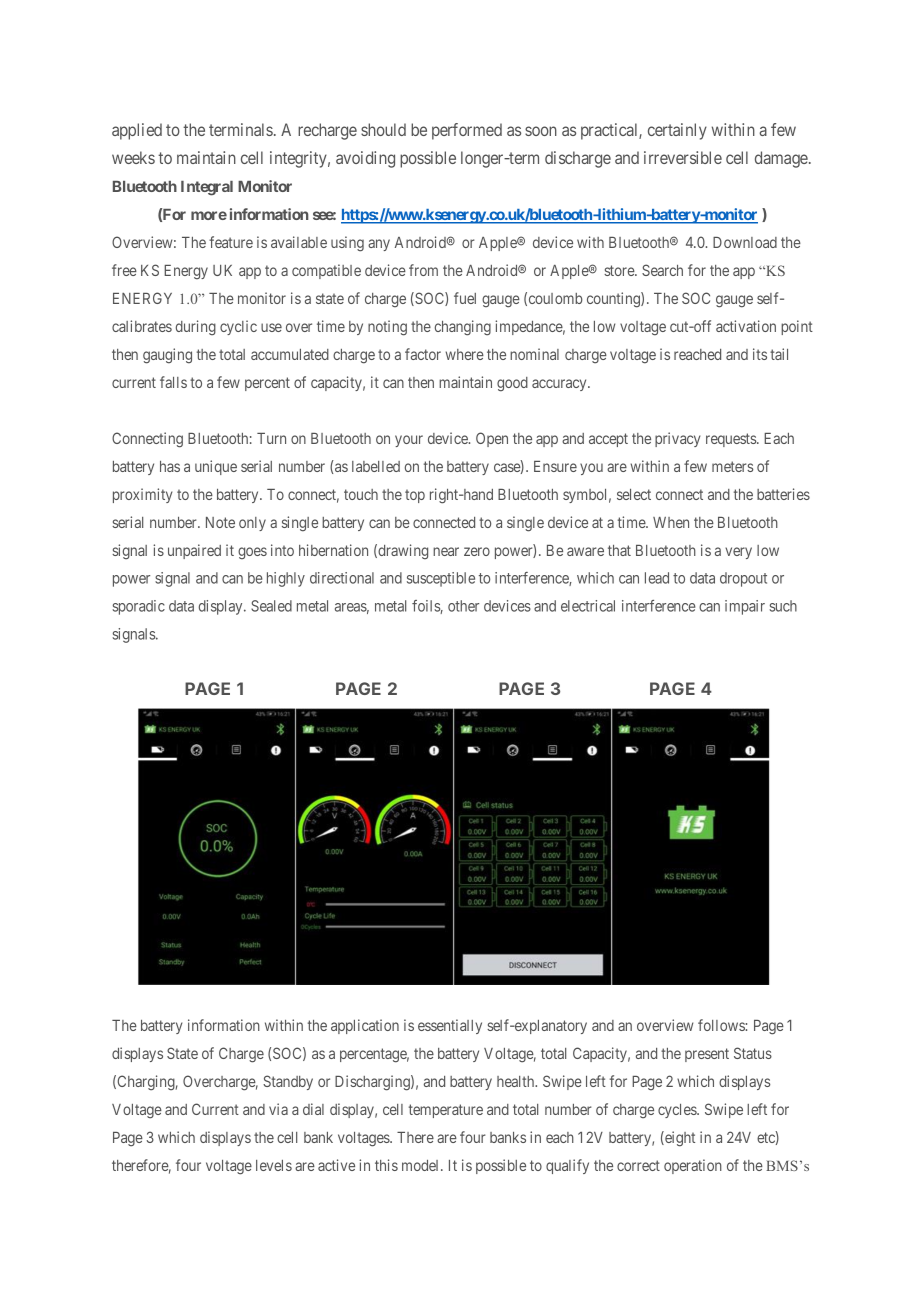  Describe the element at coordinates (446, 1111) in the image. I see `temperature` at that location.
